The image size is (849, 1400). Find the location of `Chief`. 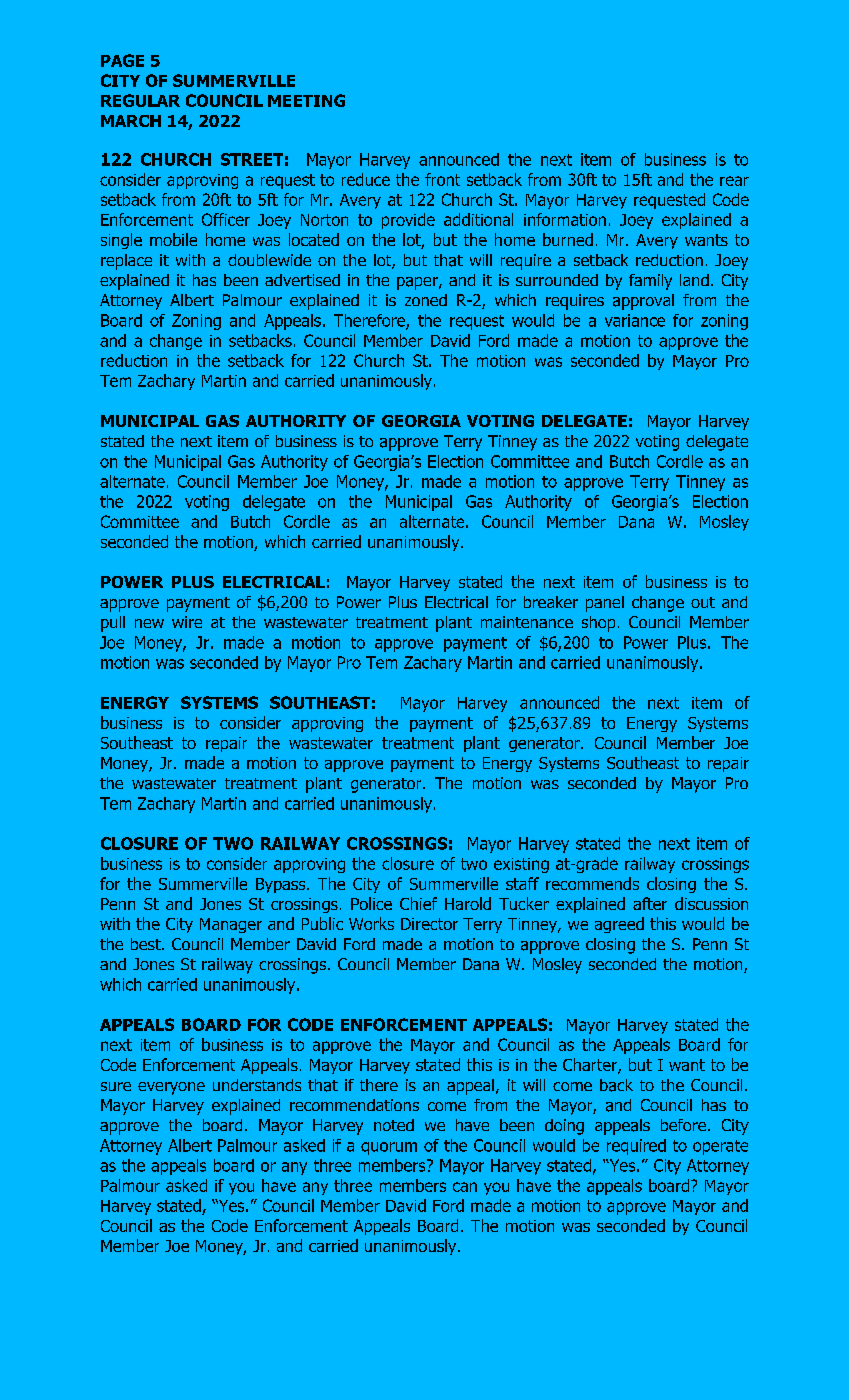

Chief is located at coordinates (418, 903).
